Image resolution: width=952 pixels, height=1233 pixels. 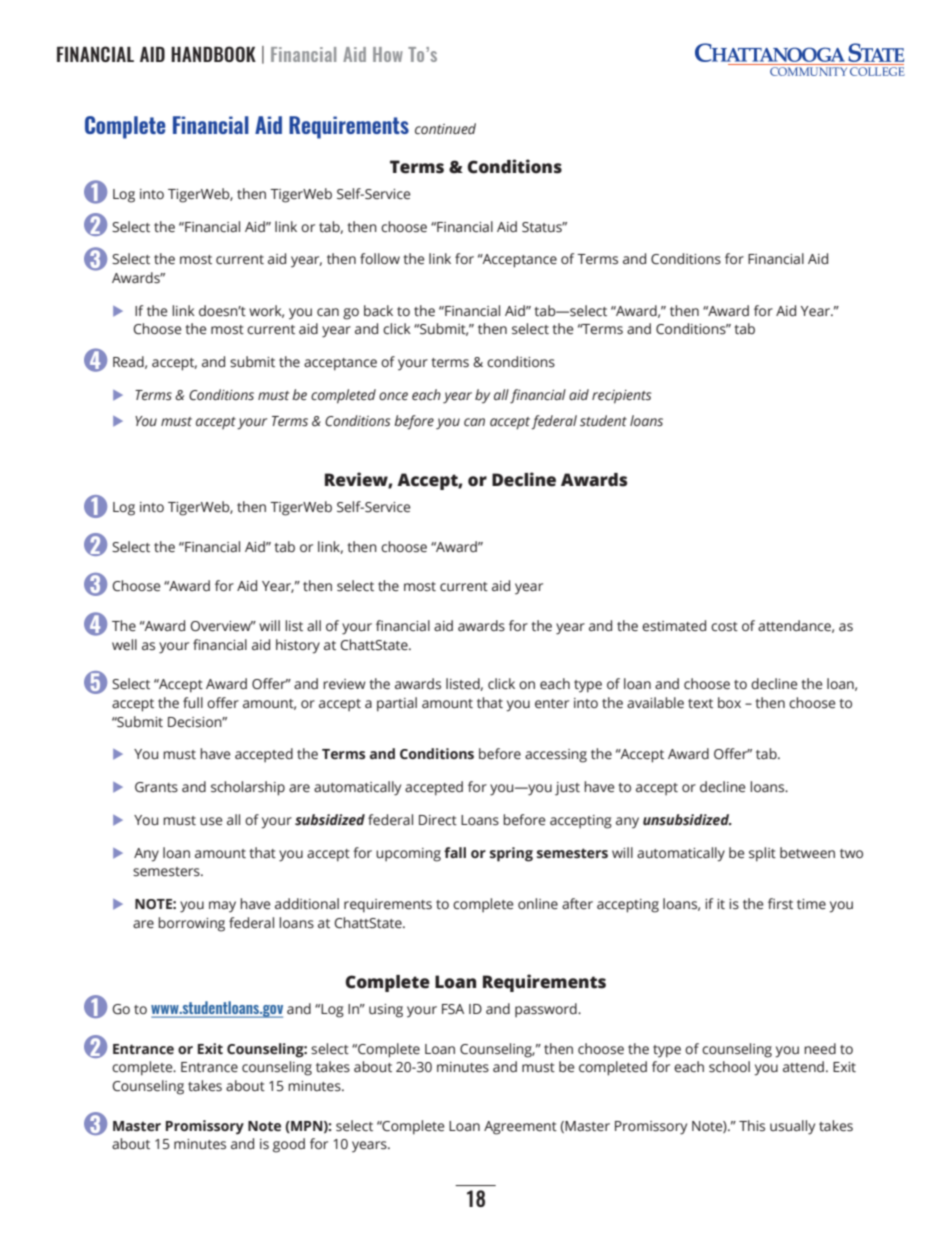 What do you see at coordinates (289, 1145) in the screenshot?
I see `good` at bounding box center [289, 1145].
